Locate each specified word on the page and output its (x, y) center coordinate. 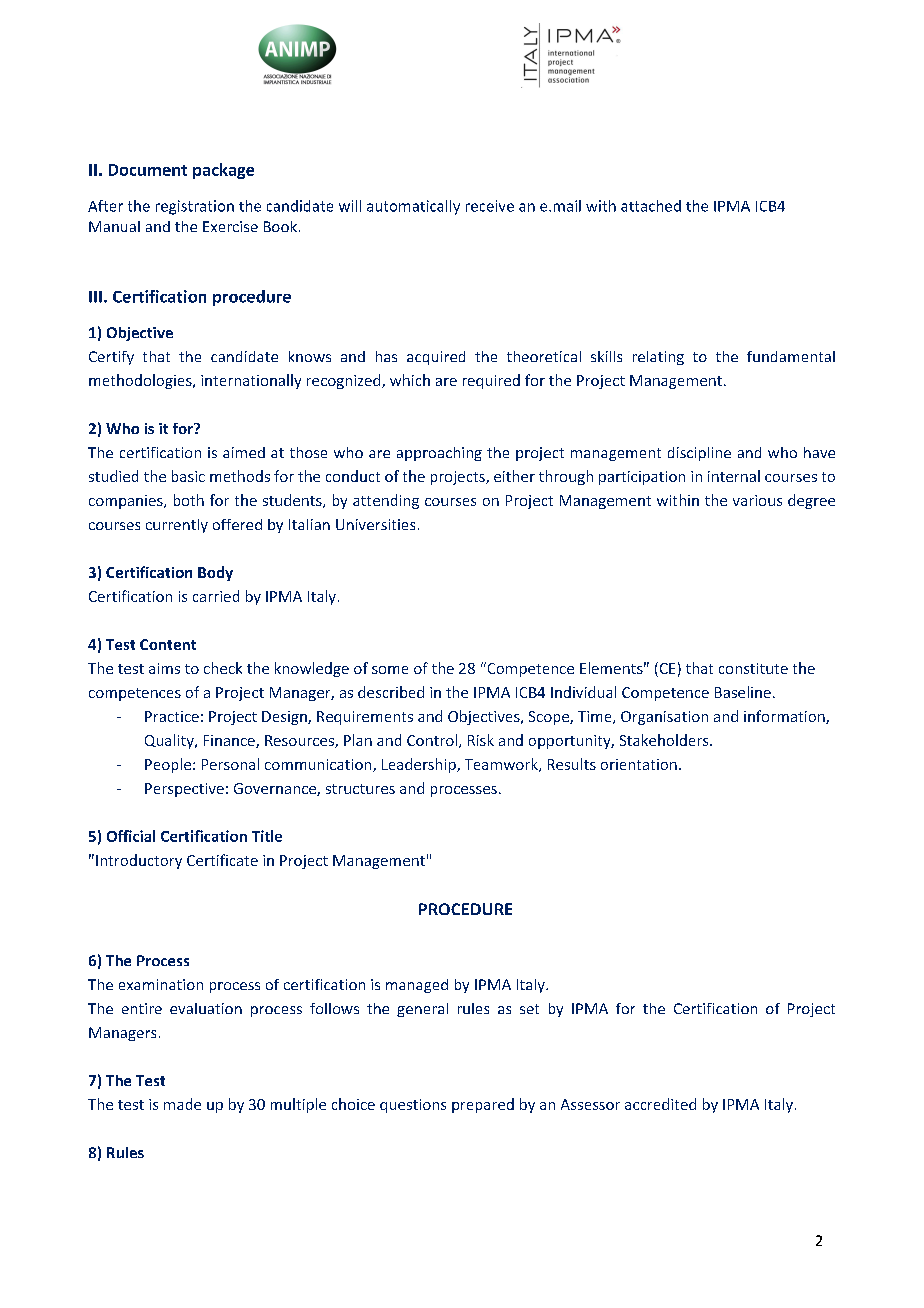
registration (195, 207)
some (390, 670)
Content (168, 644)
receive (490, 206)
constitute (753, 668)
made (182, 1104)
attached (651, 206)
